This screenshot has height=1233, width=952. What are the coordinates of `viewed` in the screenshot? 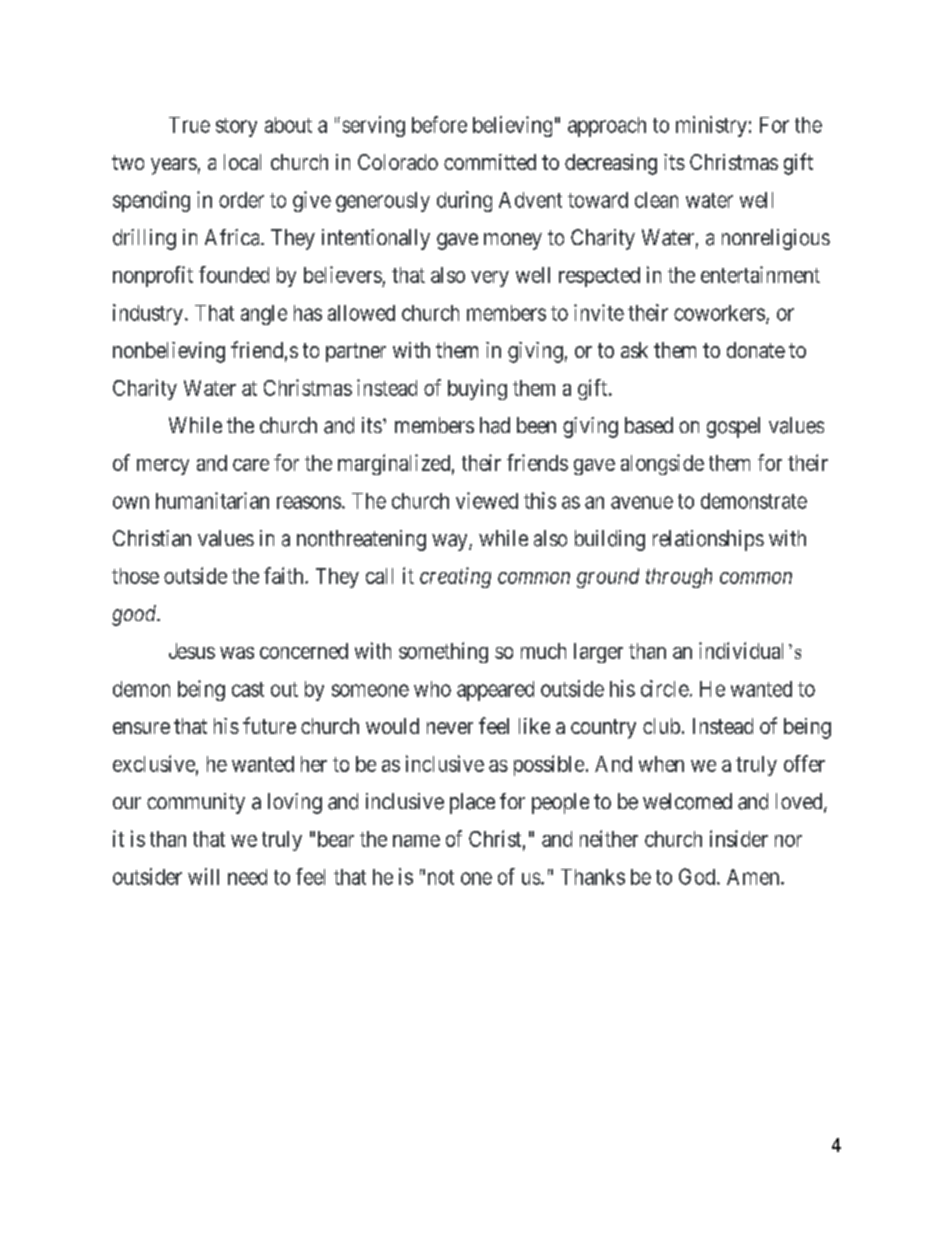 It's located at (487, 500).
